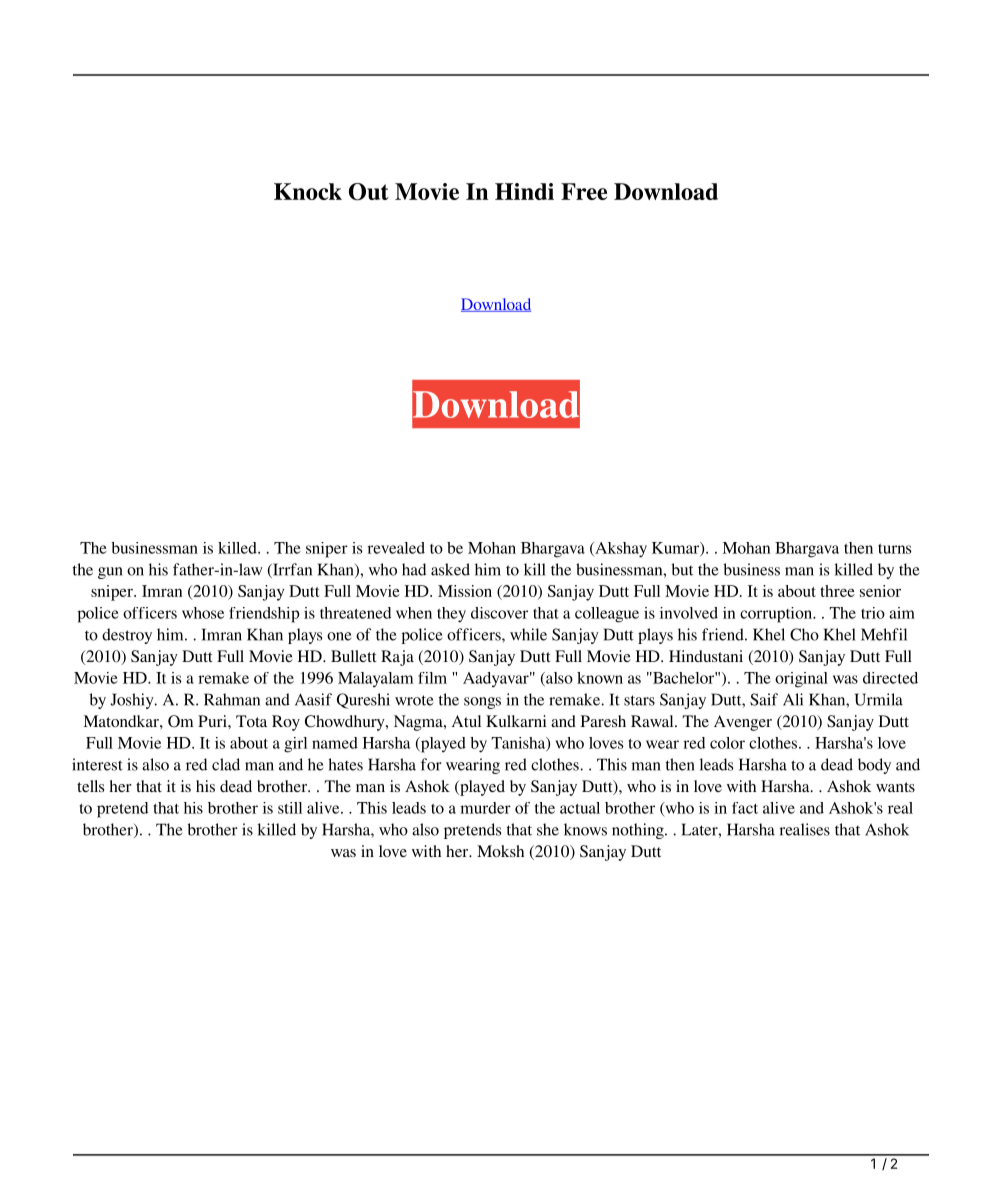 Image resolution: width=1002 pixels, height=1204 pixels. What do you see at coordinates (110, 573) in the image?
I see `gun` at bounding box center [110, 573].
